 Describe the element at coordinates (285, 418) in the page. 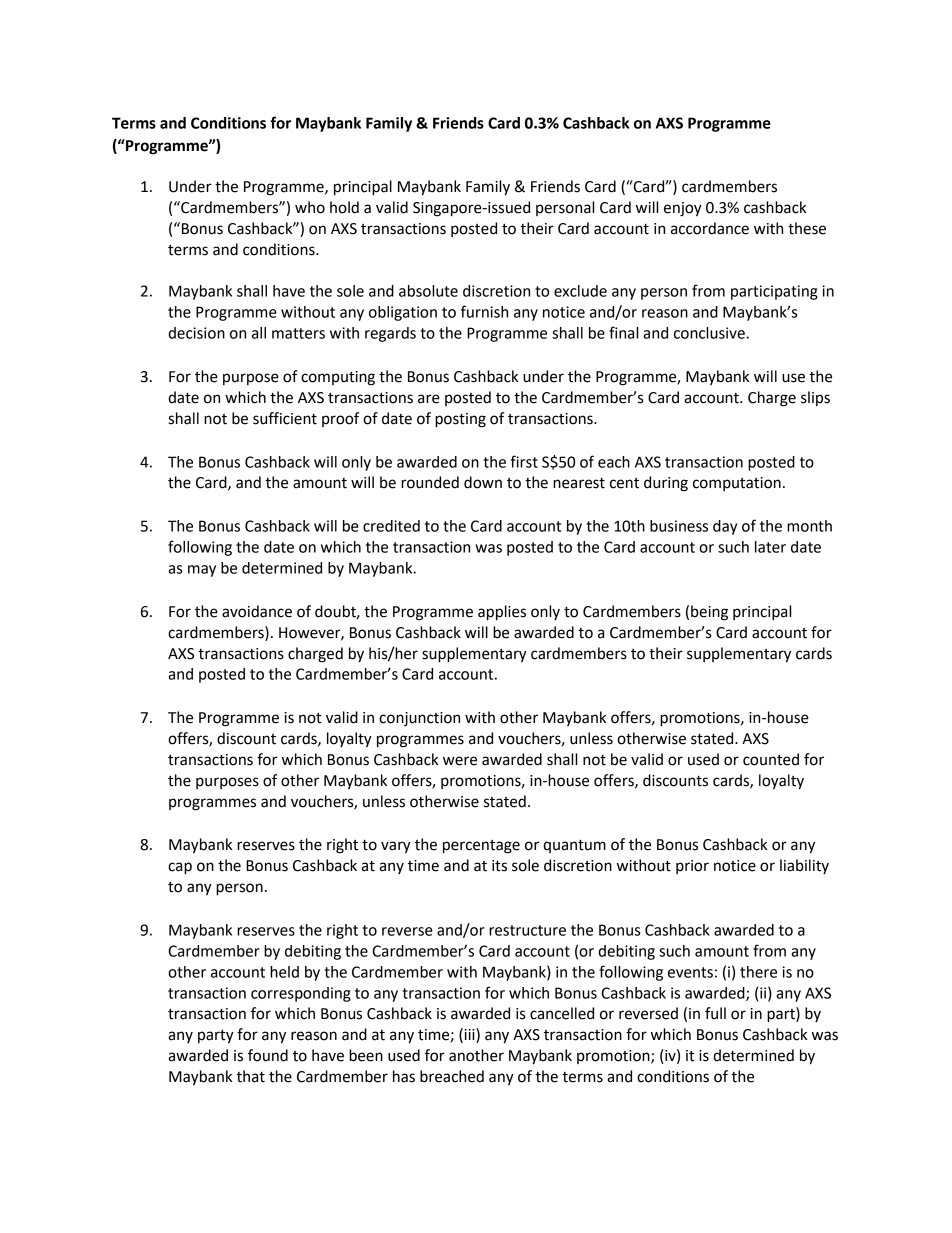

I see `sufficient` at that location.
